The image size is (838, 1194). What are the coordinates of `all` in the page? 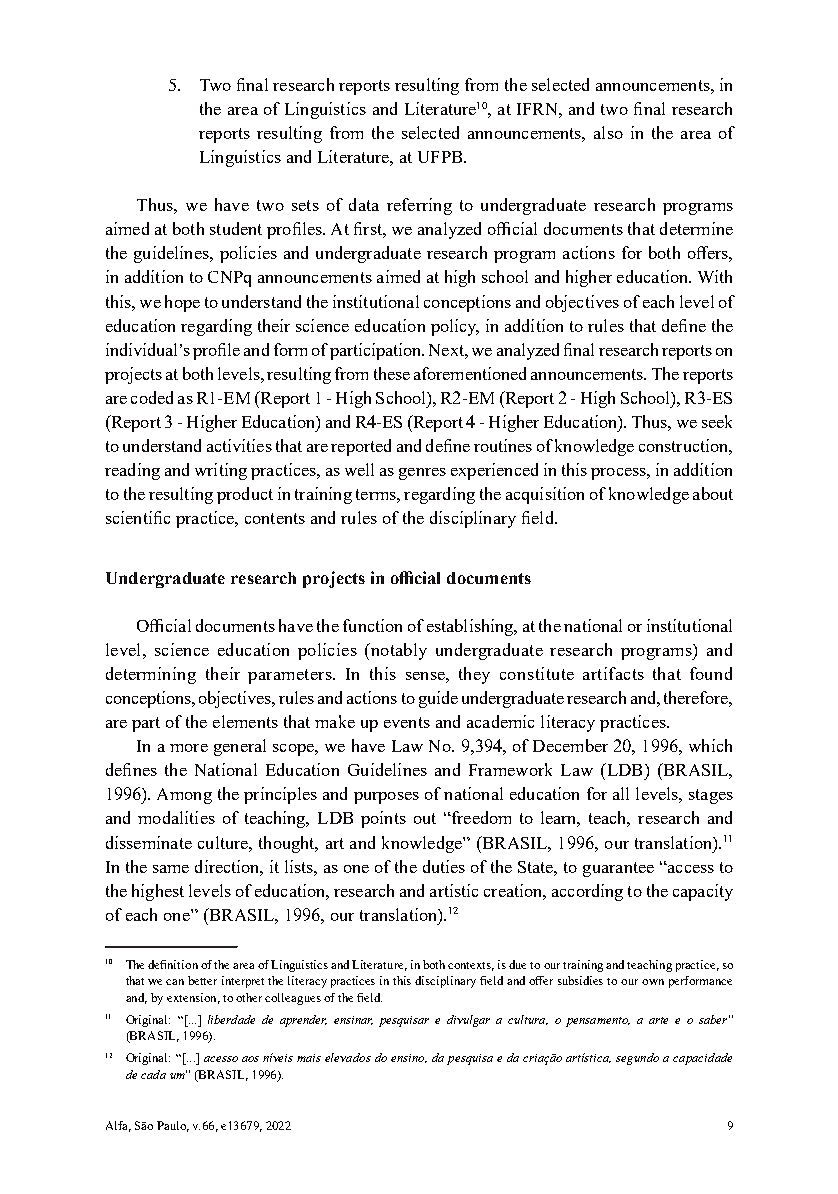 It's located at (621, 793).
